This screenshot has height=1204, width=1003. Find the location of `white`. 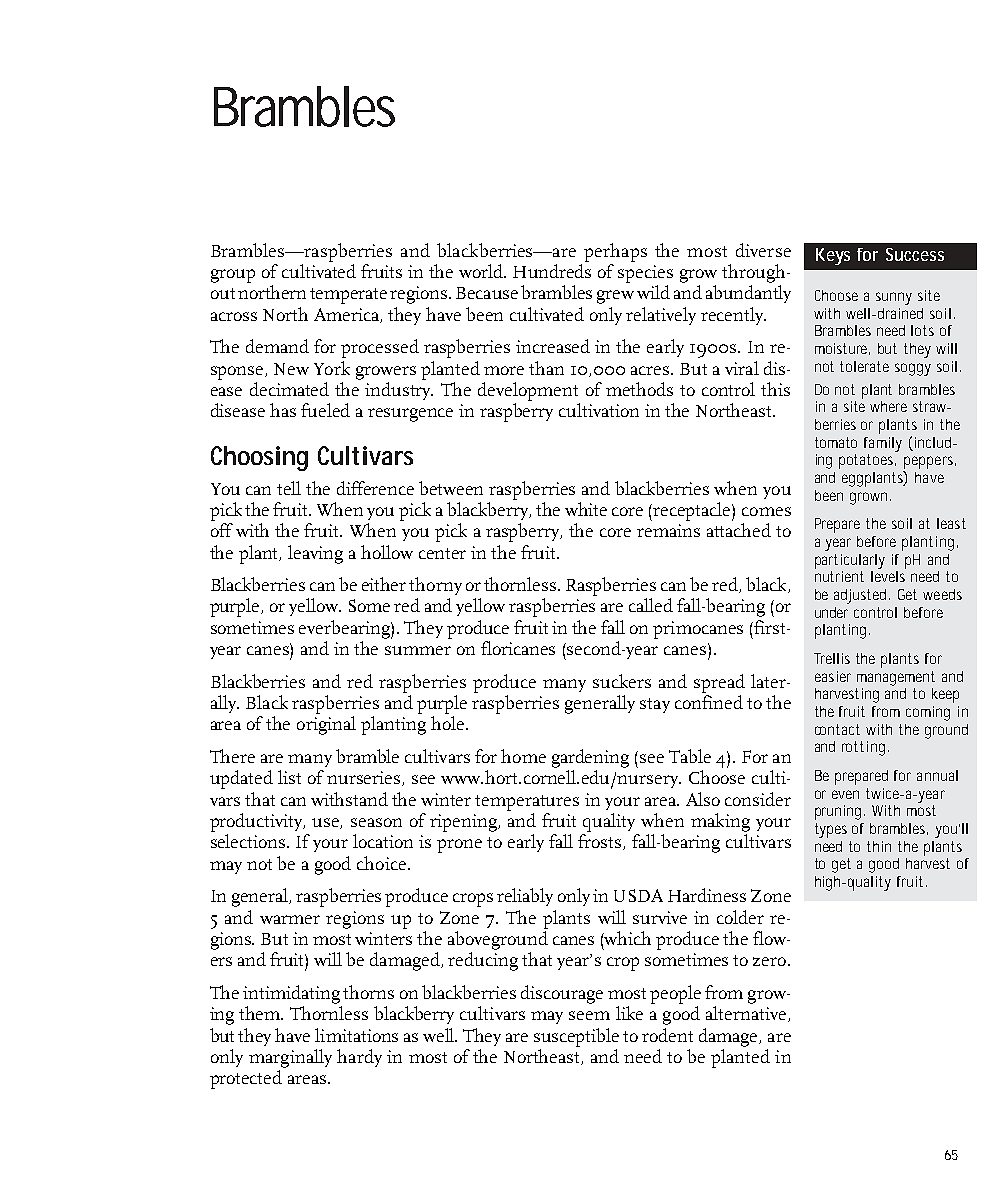

white is located at coordinates (586, 509).
